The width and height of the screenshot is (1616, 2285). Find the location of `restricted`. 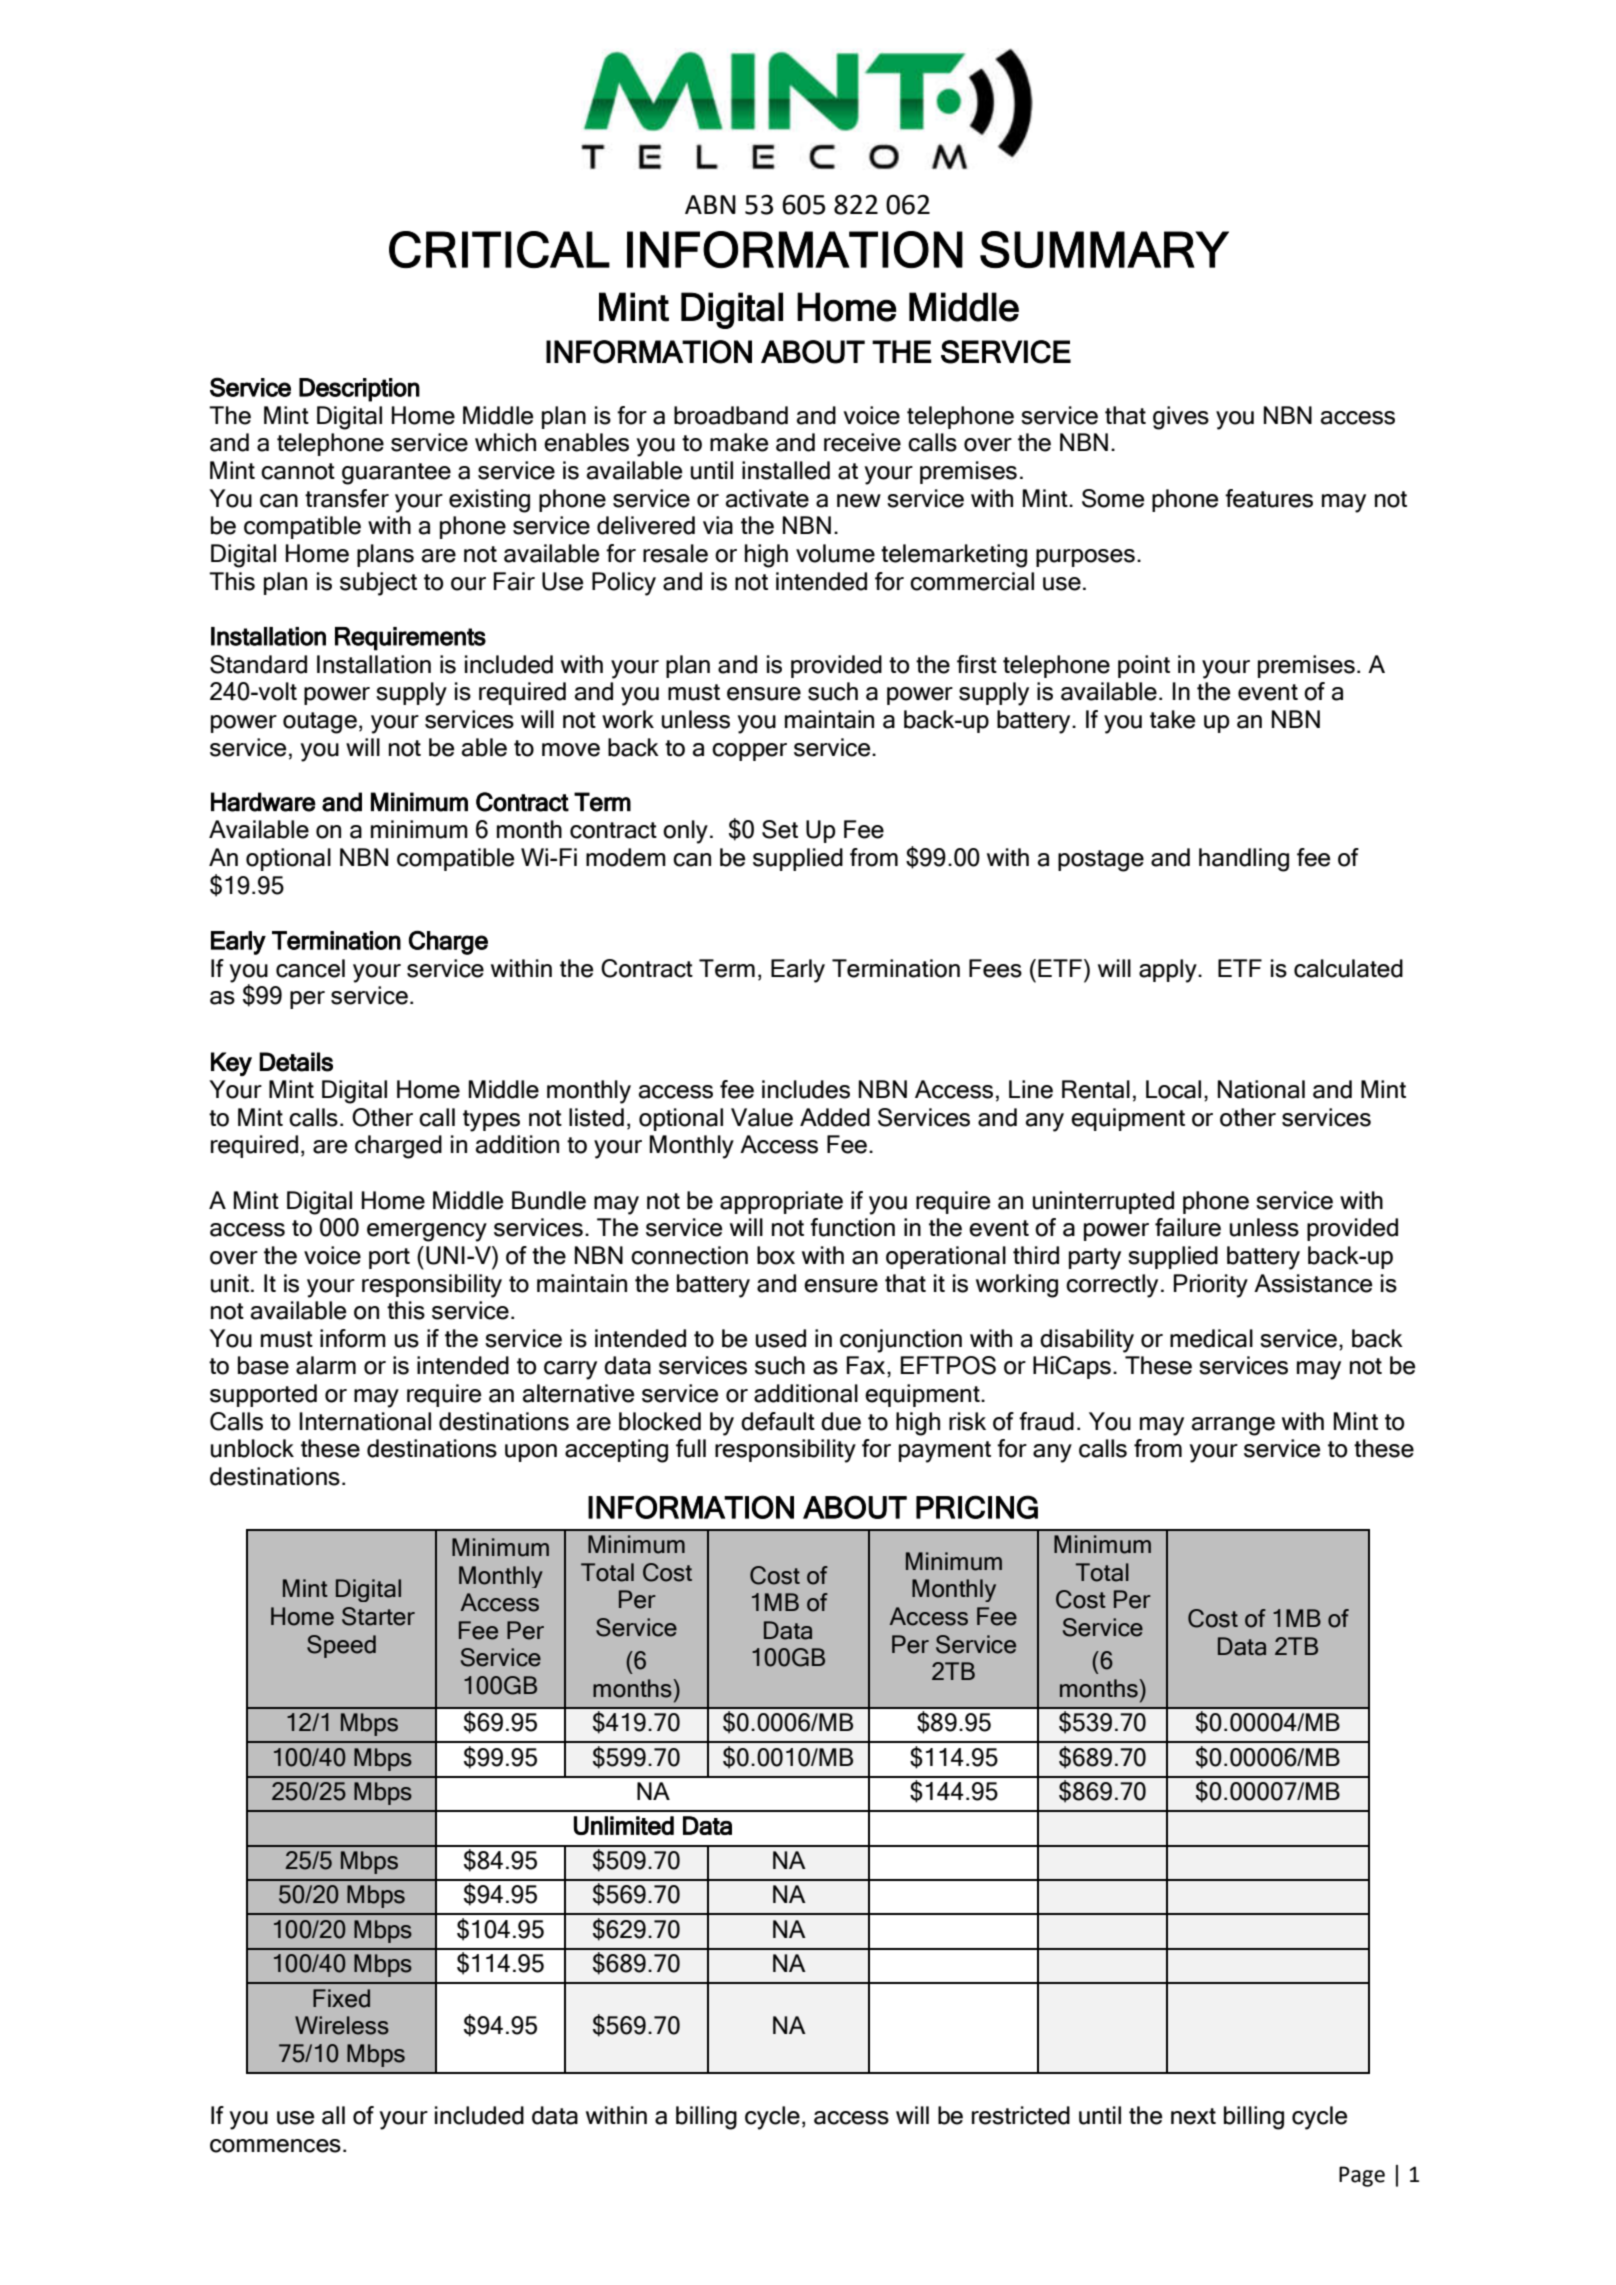

restricted is located at coordinates (1021, 2115).
